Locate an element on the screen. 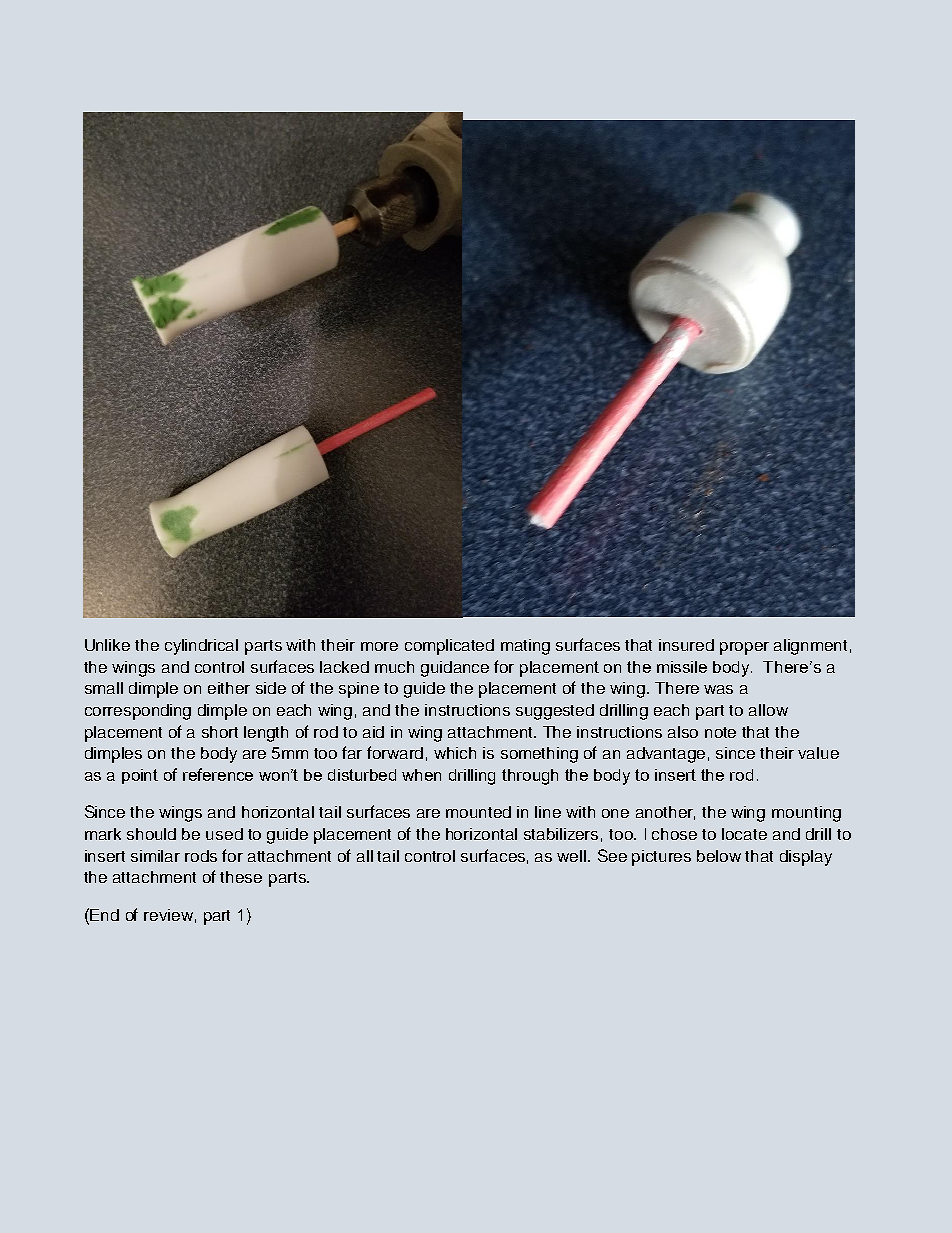  these is located at coordinates (241, 877).
